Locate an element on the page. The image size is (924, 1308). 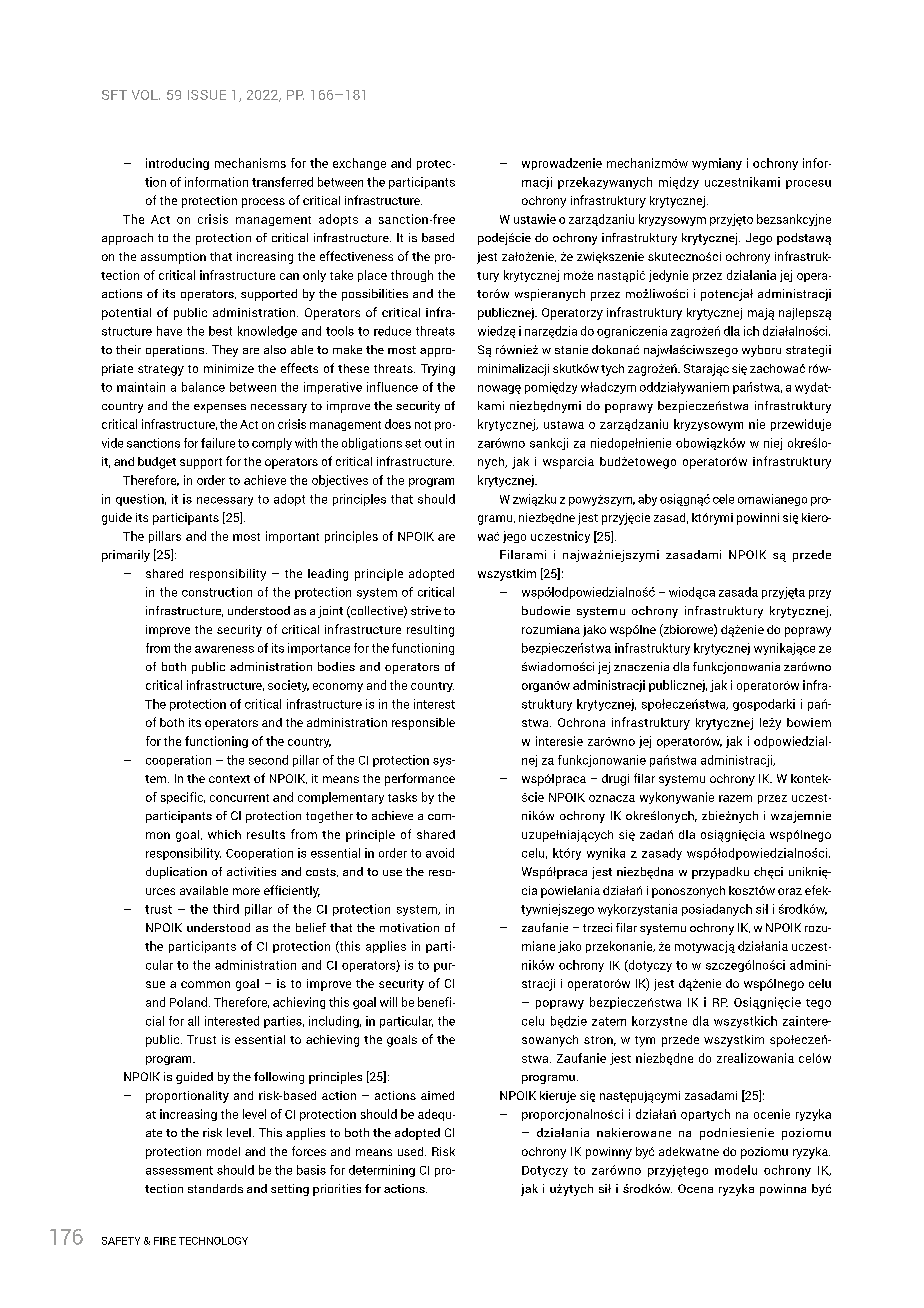
exchange is located at coordinates (359, 164).
